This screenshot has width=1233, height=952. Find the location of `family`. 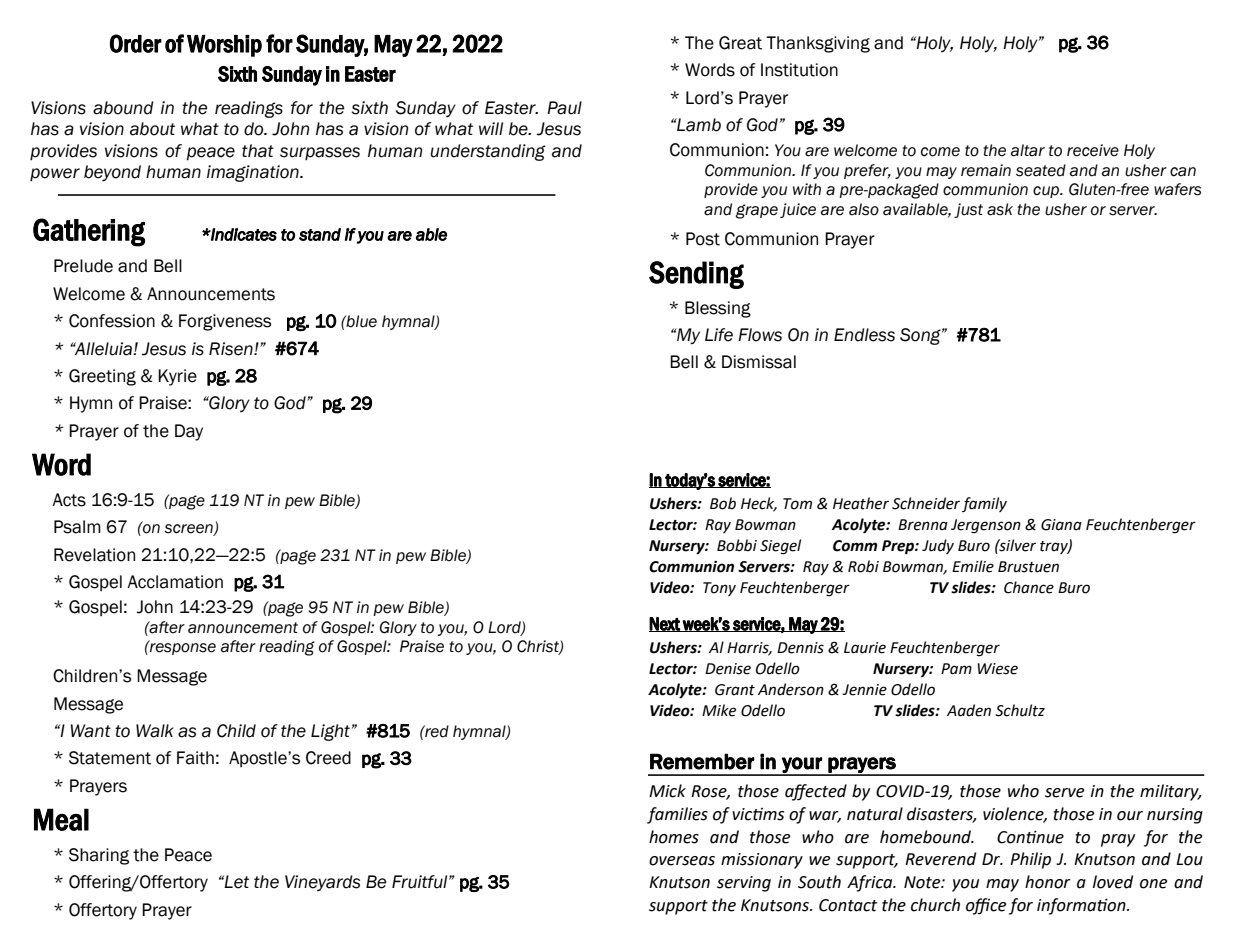

family is located at coordinates (984, 504).
